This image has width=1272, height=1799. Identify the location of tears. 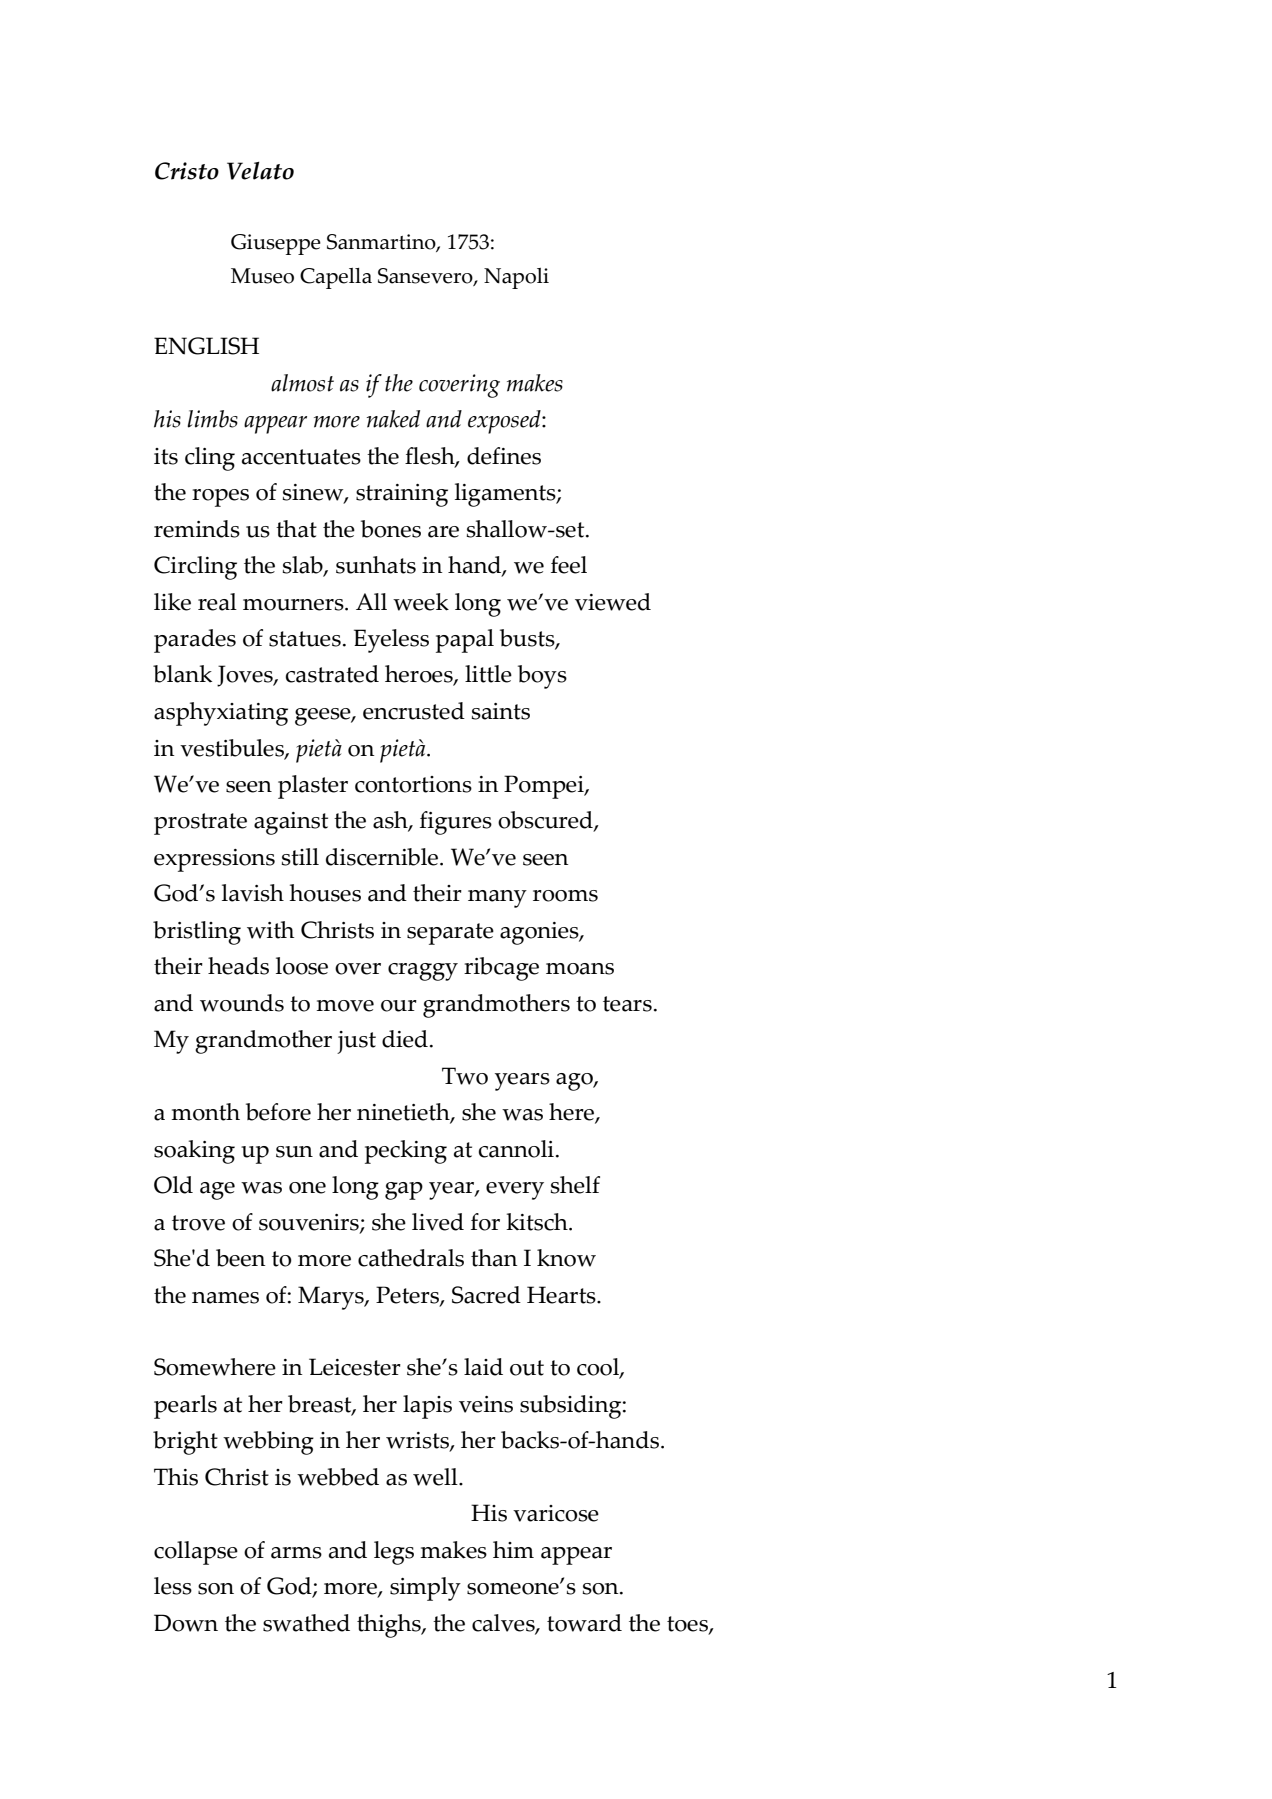
(627, 1004).
